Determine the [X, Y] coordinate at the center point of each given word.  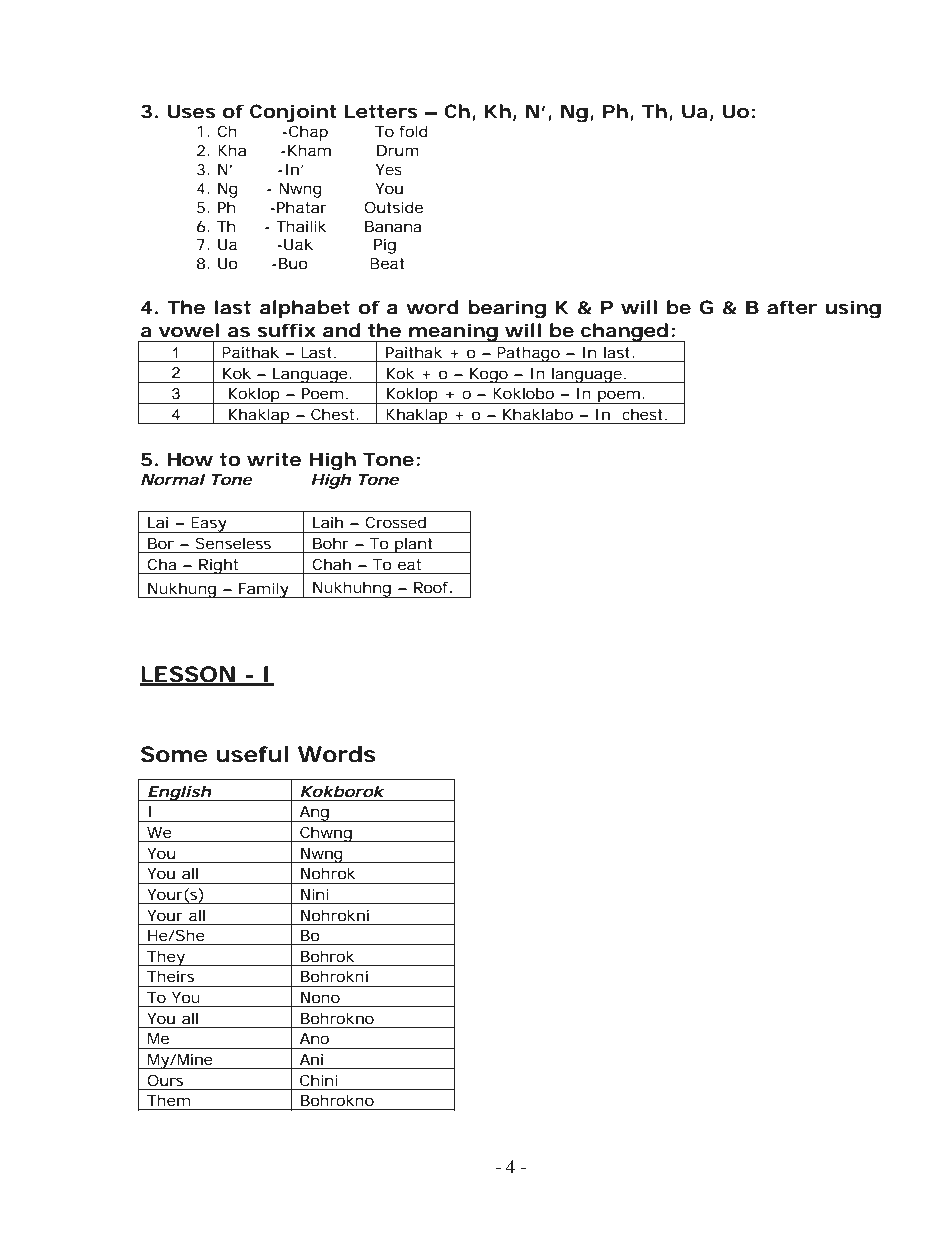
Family [264, 590]
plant [414, 545]
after [792, 307]
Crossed [395, 522]
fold [413, 131]
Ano [314, 1038]
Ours [165, 1080]
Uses [191, 111]
